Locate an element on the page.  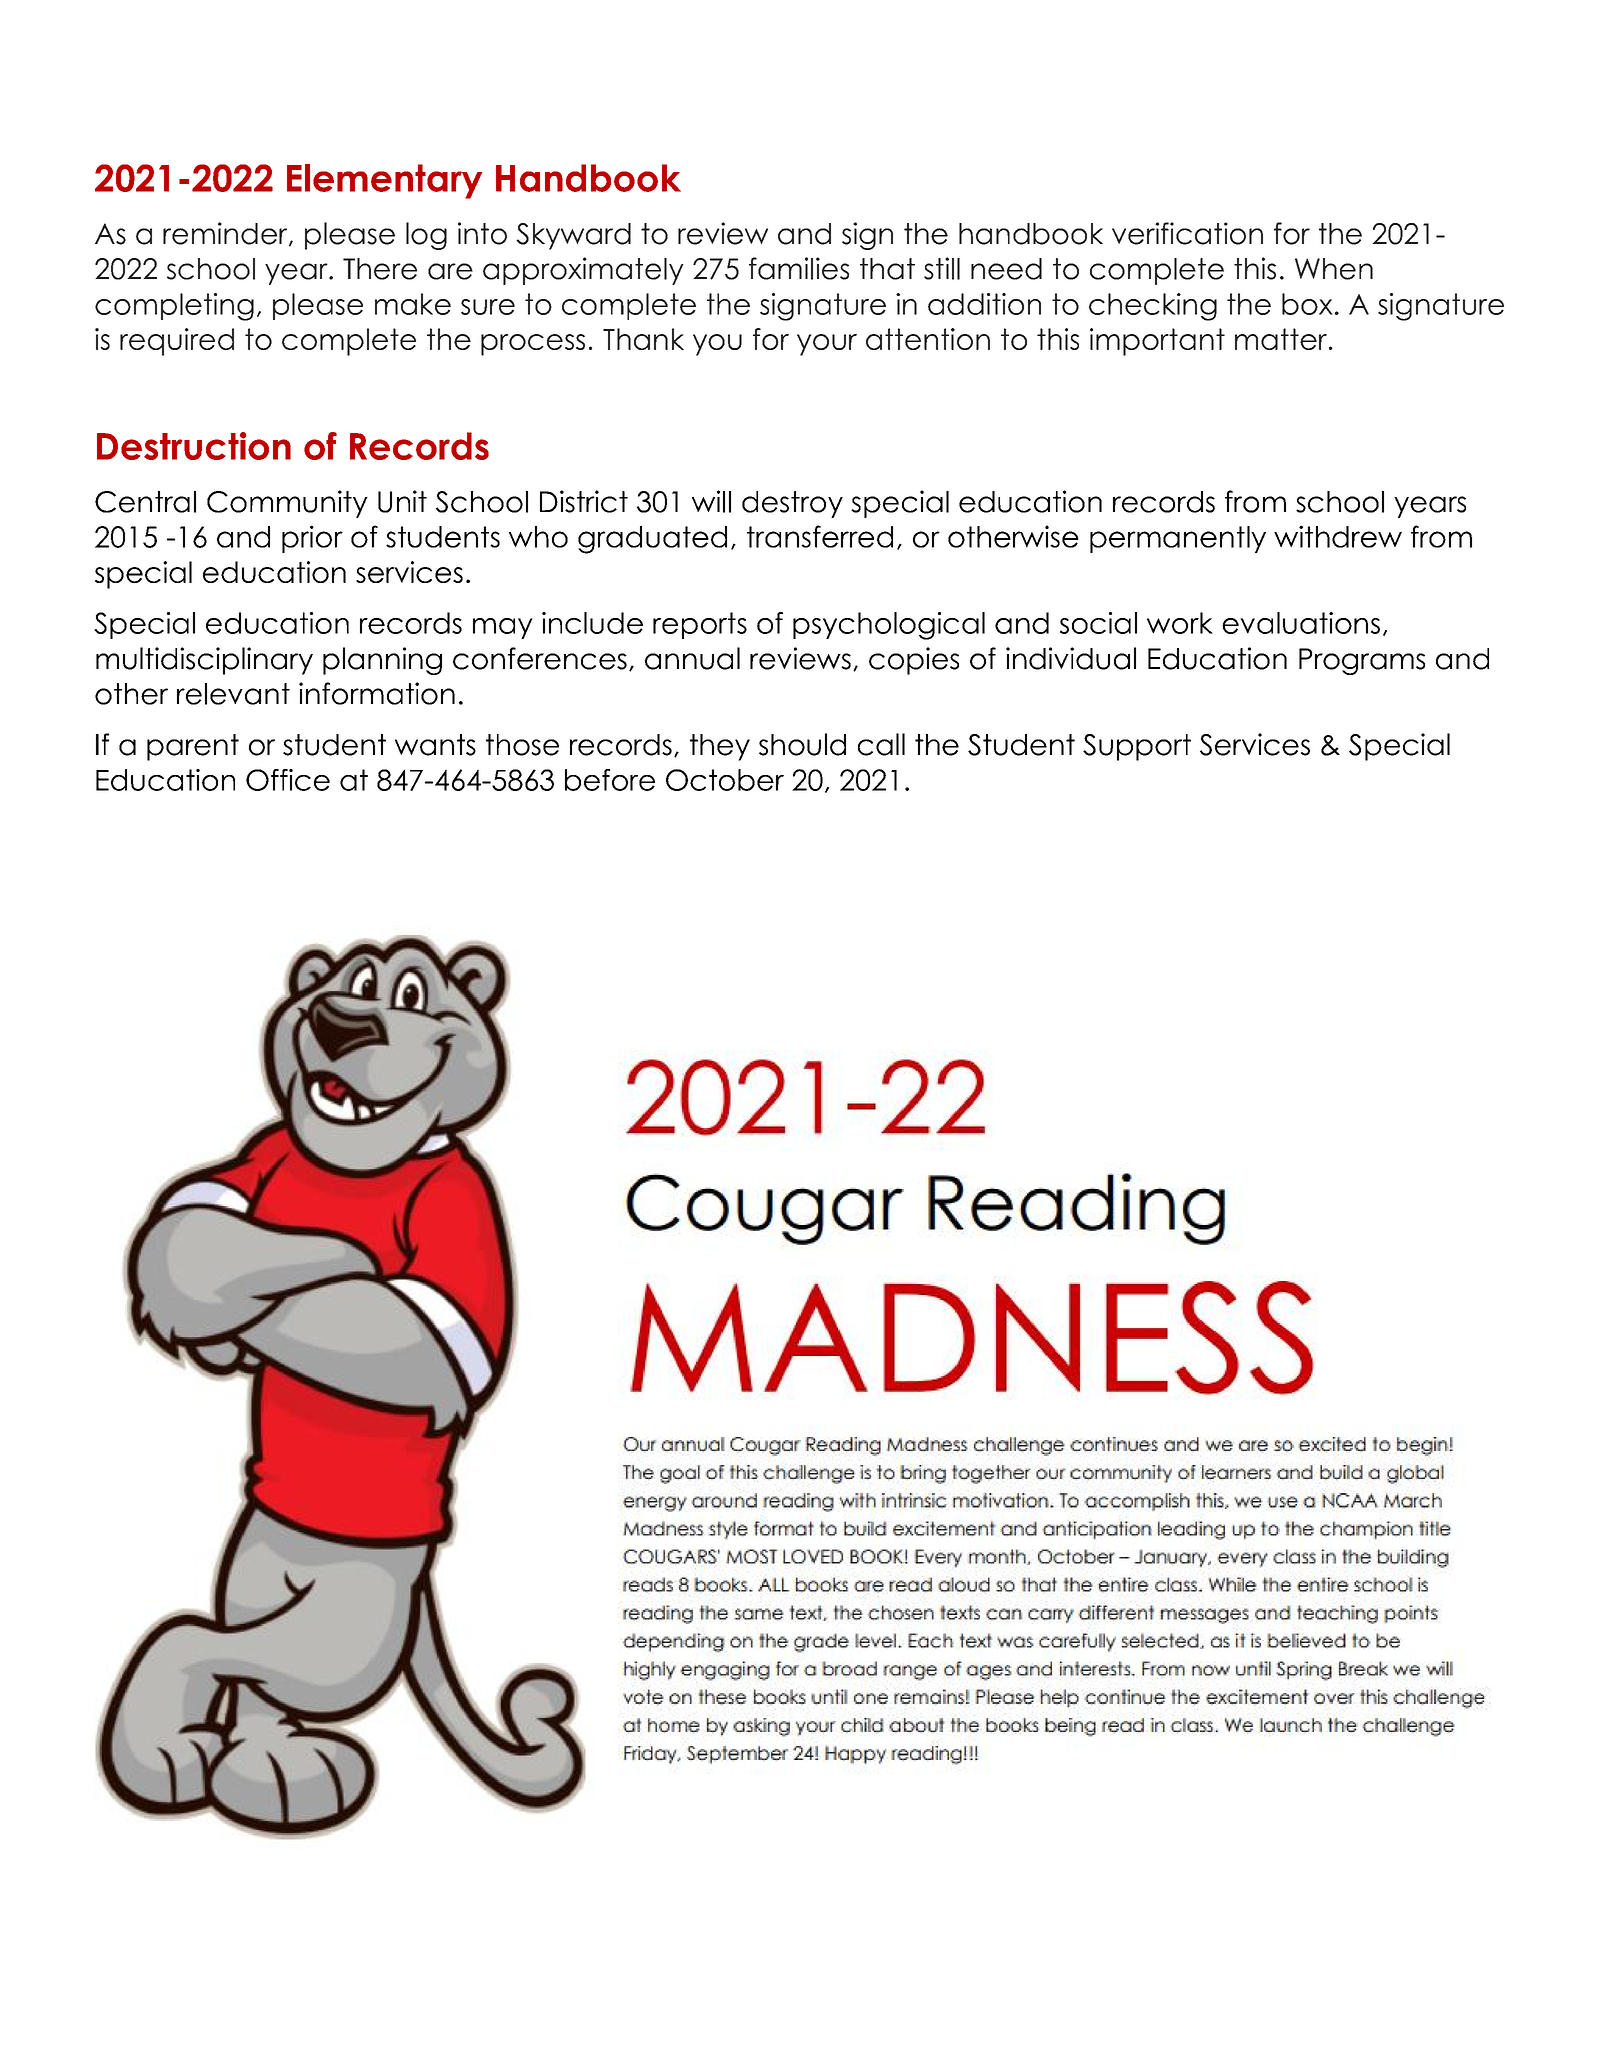
important is located at coordinates (1157, 342).
